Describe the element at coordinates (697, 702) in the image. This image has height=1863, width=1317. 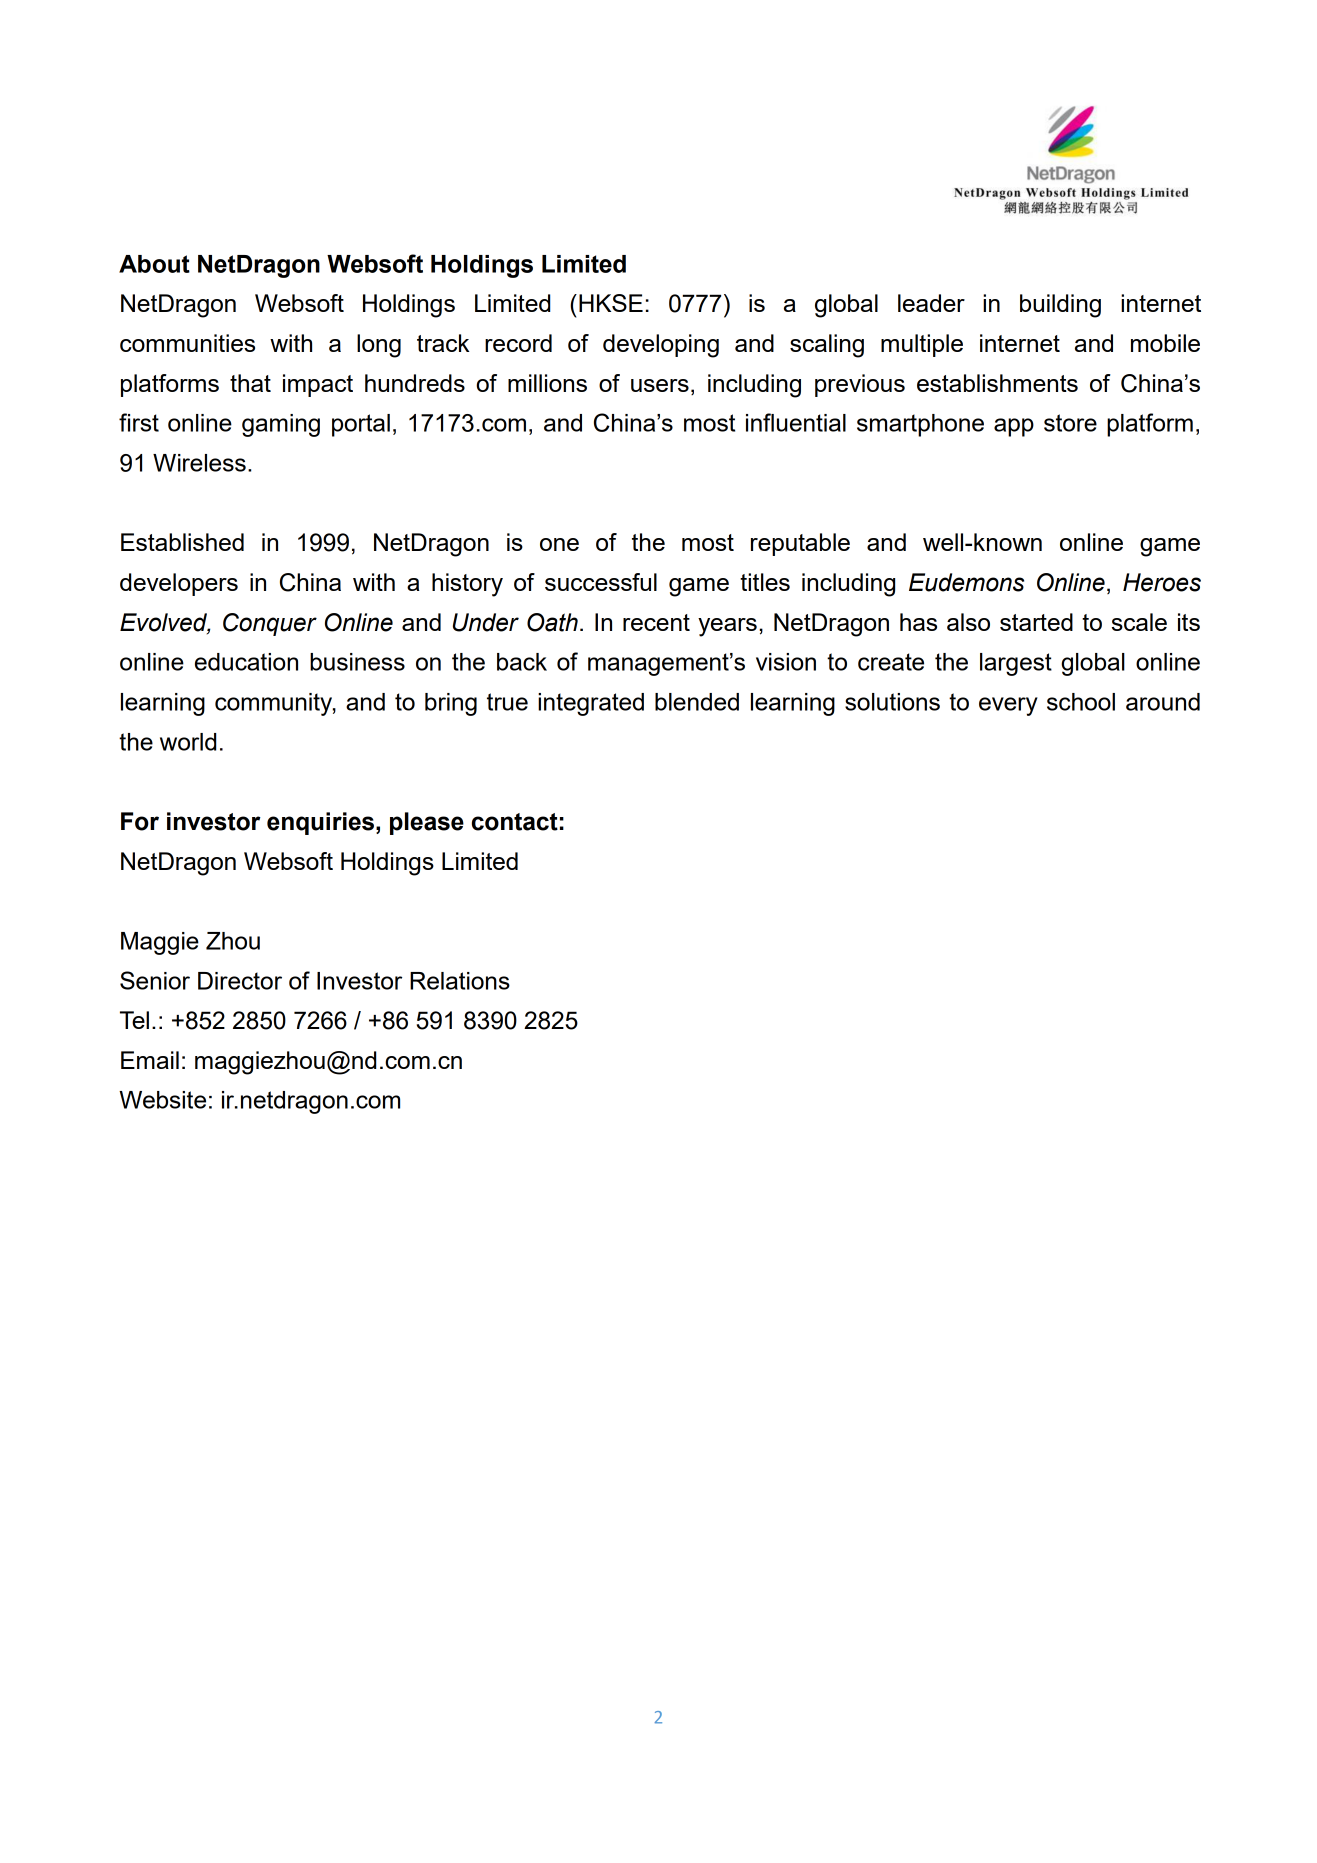
I see `blended` at that location.
